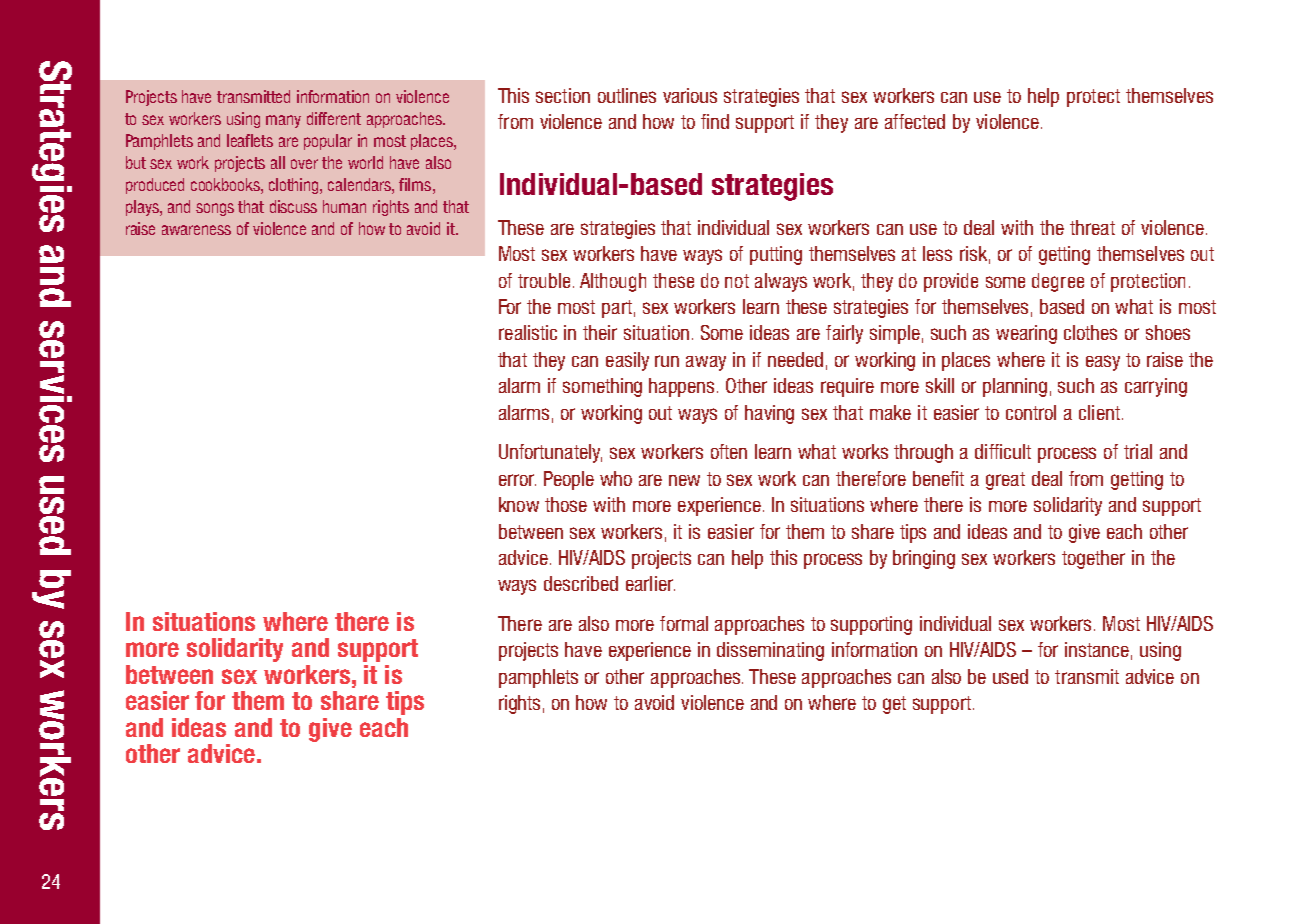  I want to click on instance, so click(1097, 649).
